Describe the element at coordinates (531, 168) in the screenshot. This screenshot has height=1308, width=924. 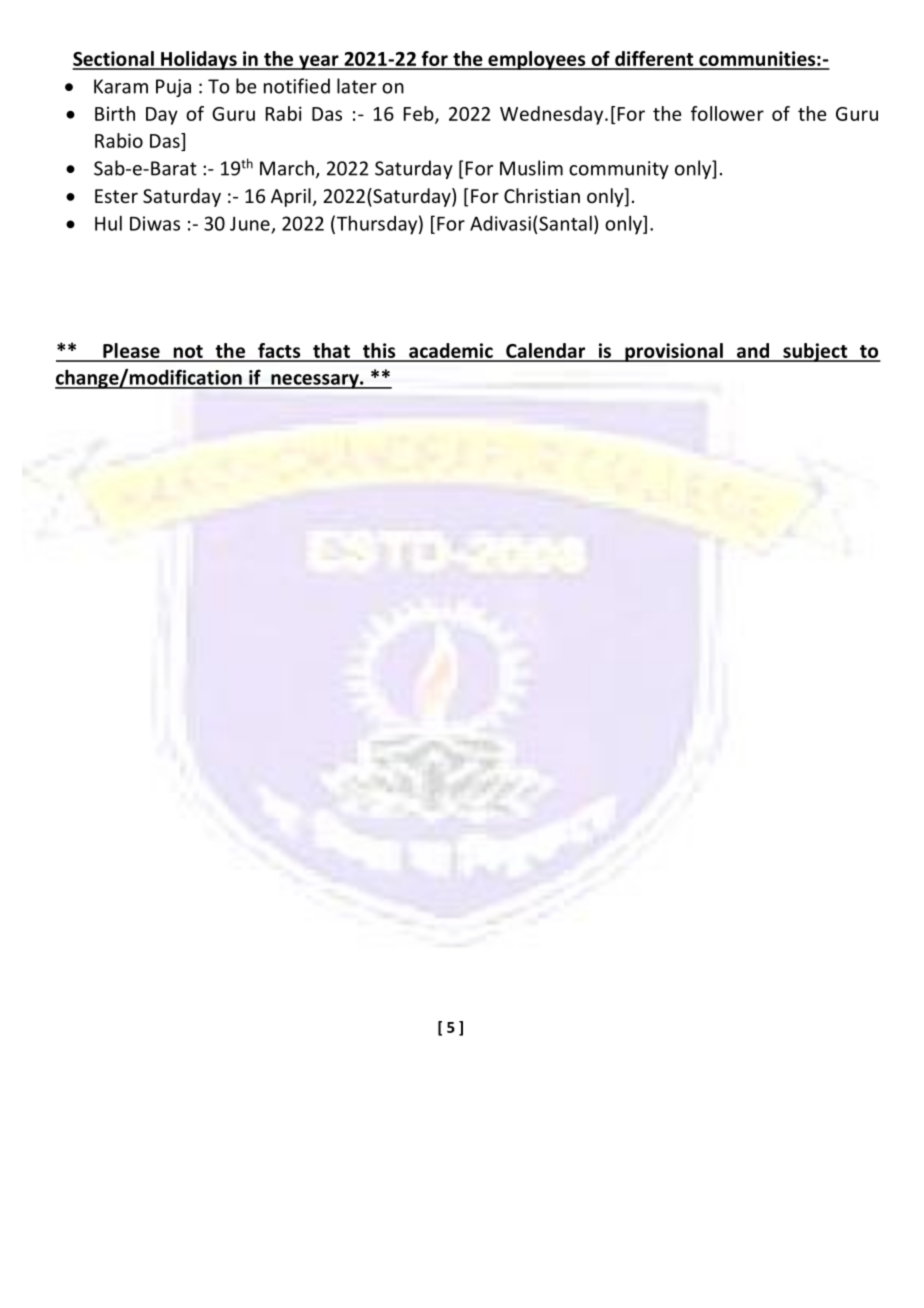
I see `Muslim` at that location.
